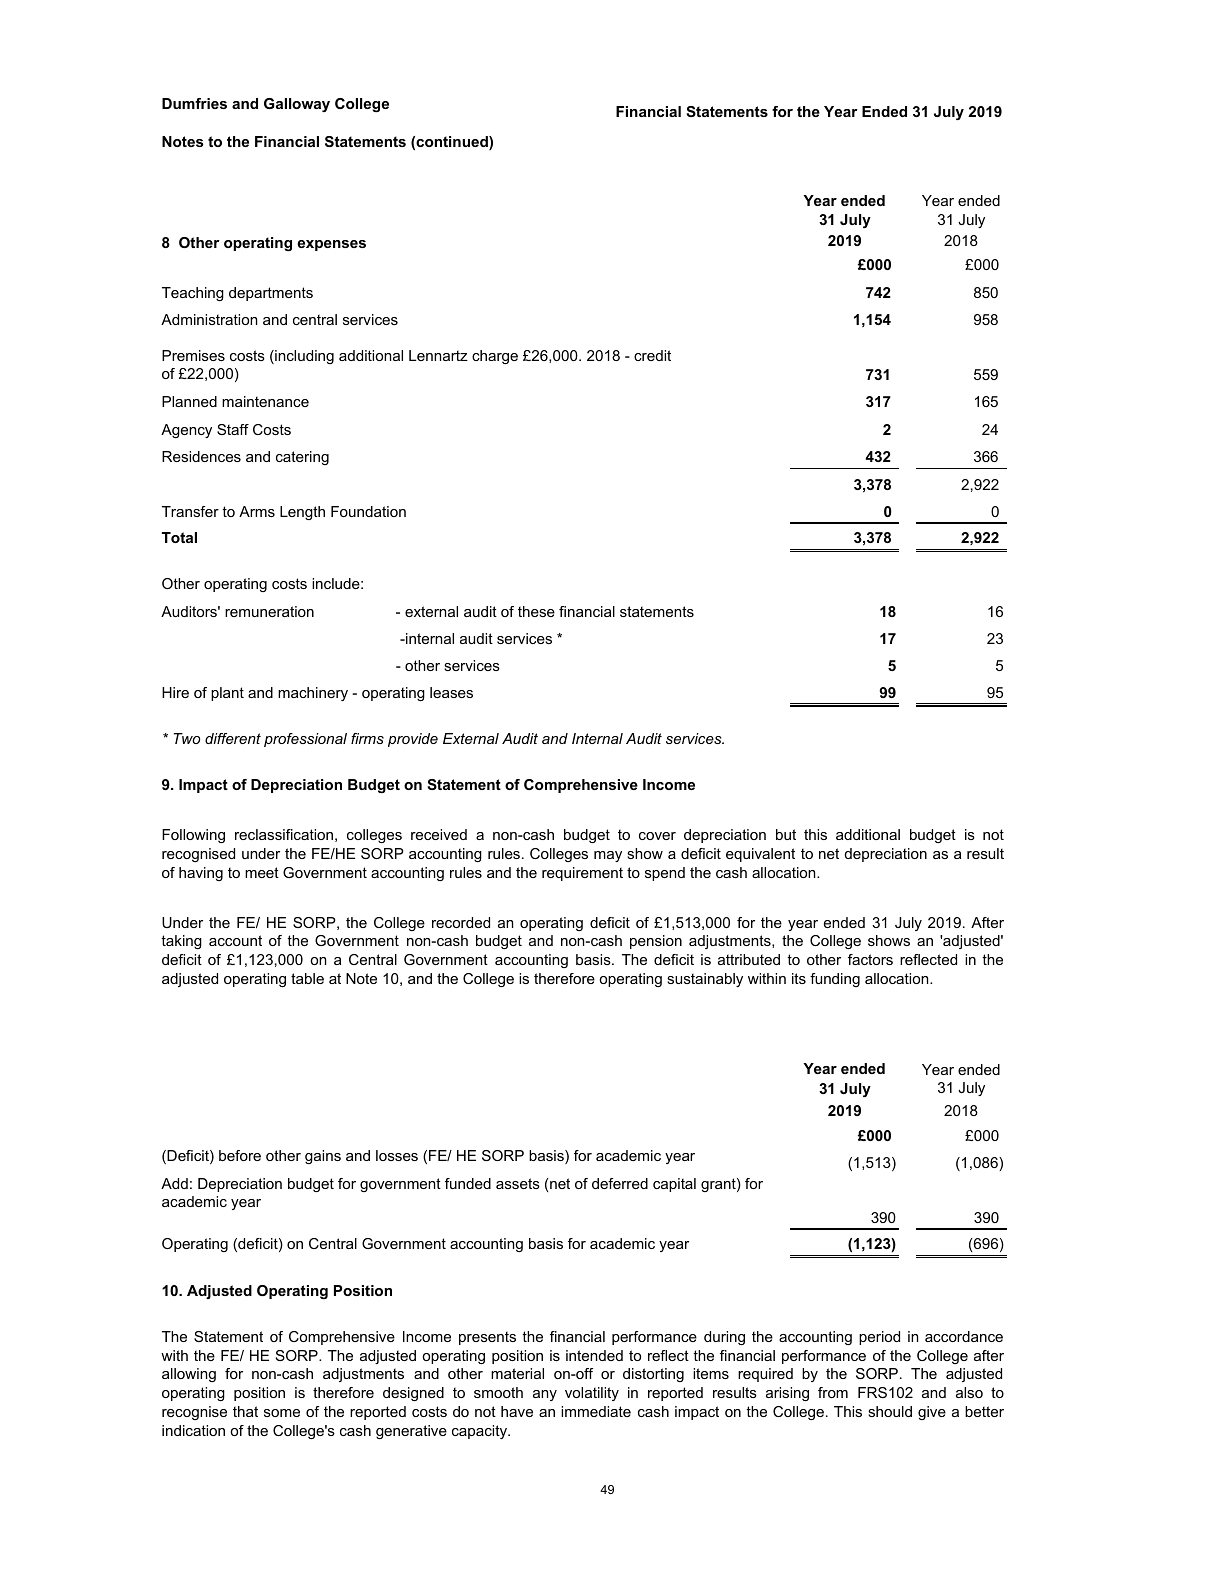 This page has height=1573, width=1216. What do you see at coordinates (608, 856) in the page?
I see `may` at bounding box center [608, 856].
